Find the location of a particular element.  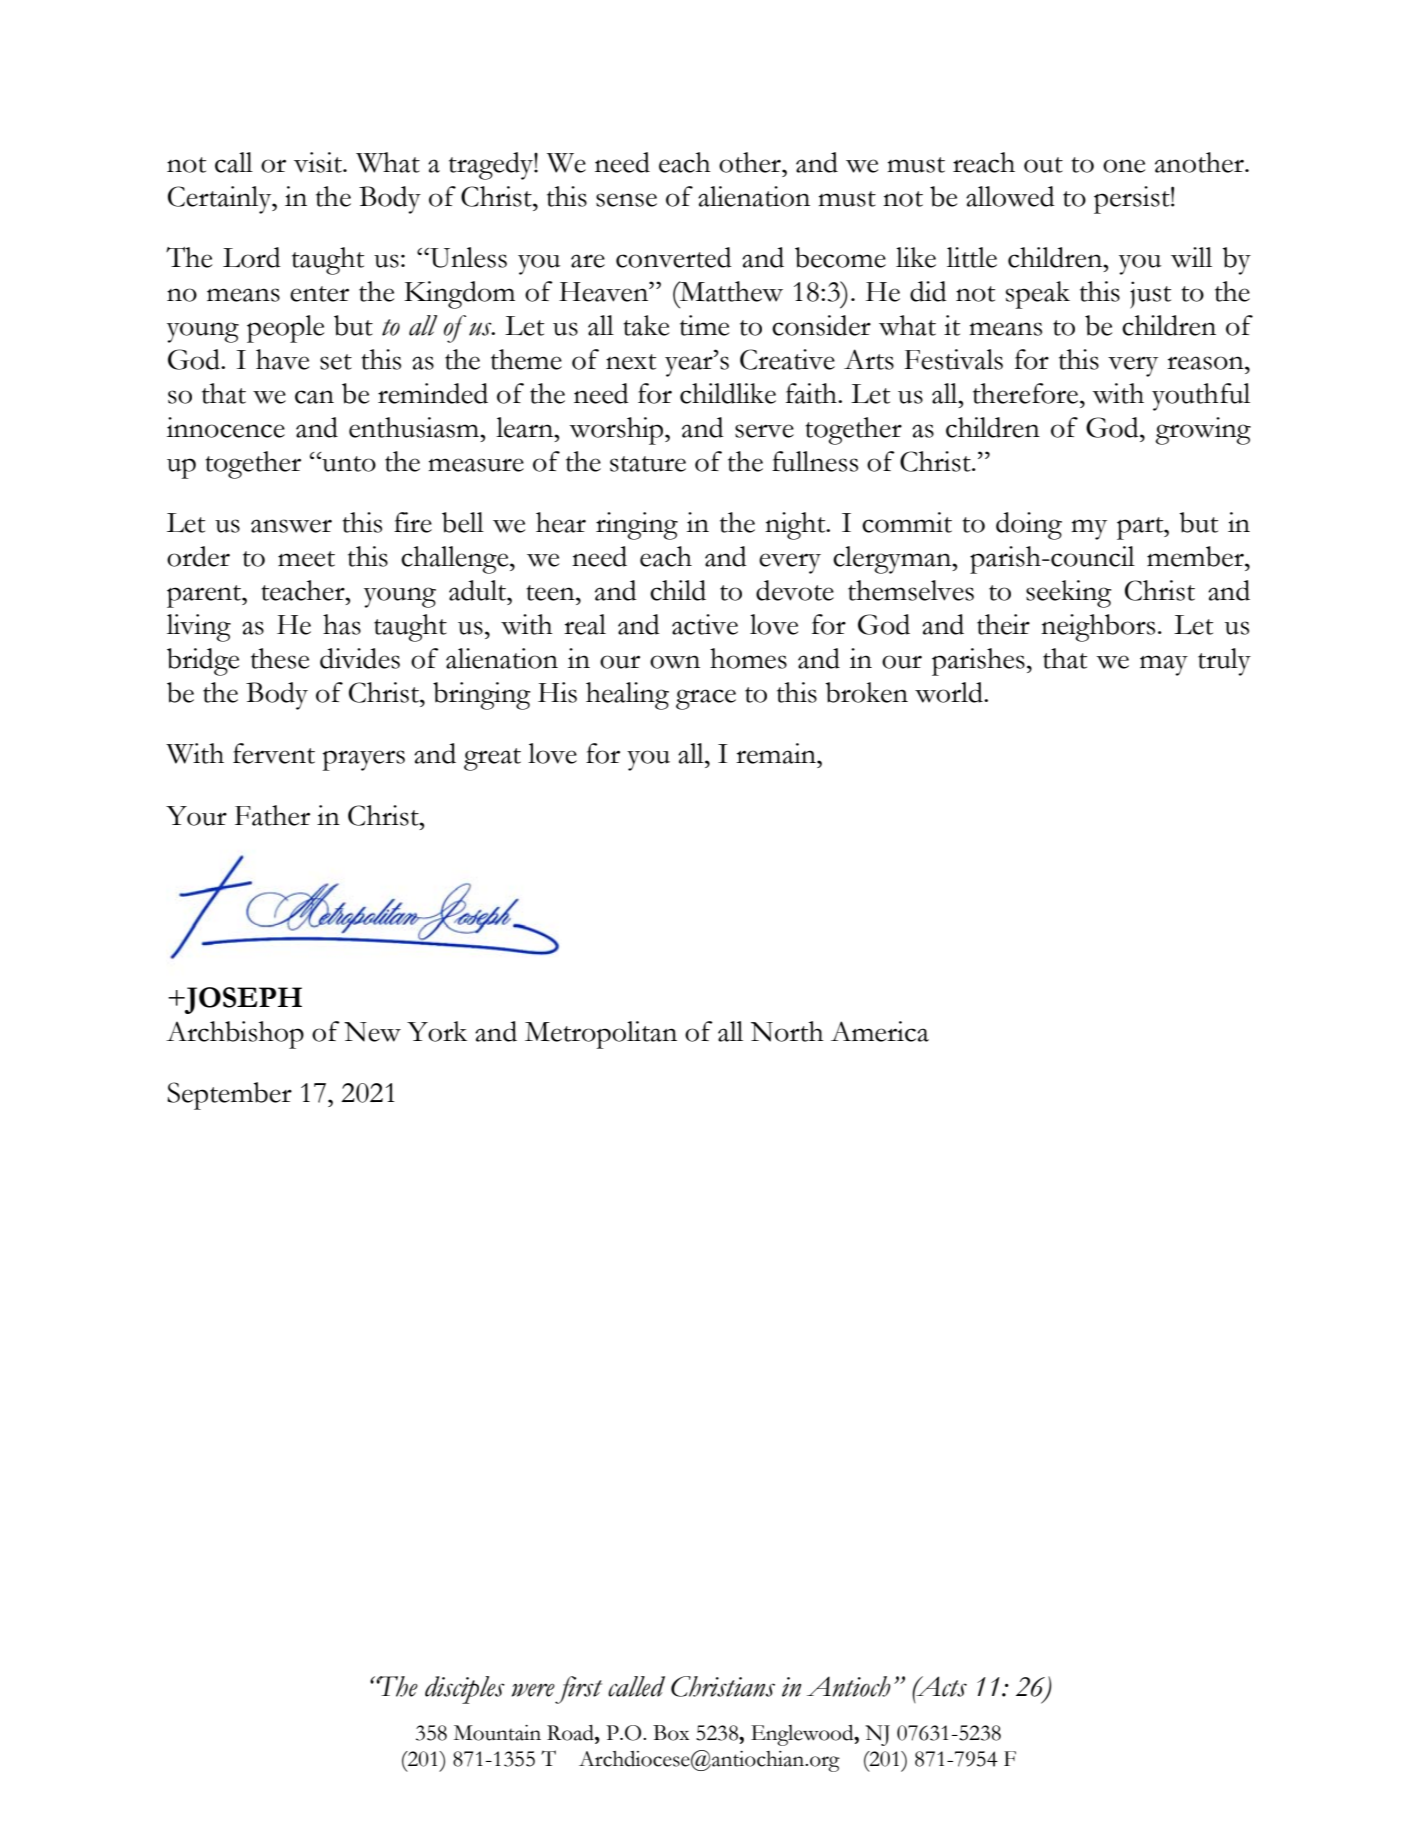

JOSEPH is located at coordinates (242, 1000).
